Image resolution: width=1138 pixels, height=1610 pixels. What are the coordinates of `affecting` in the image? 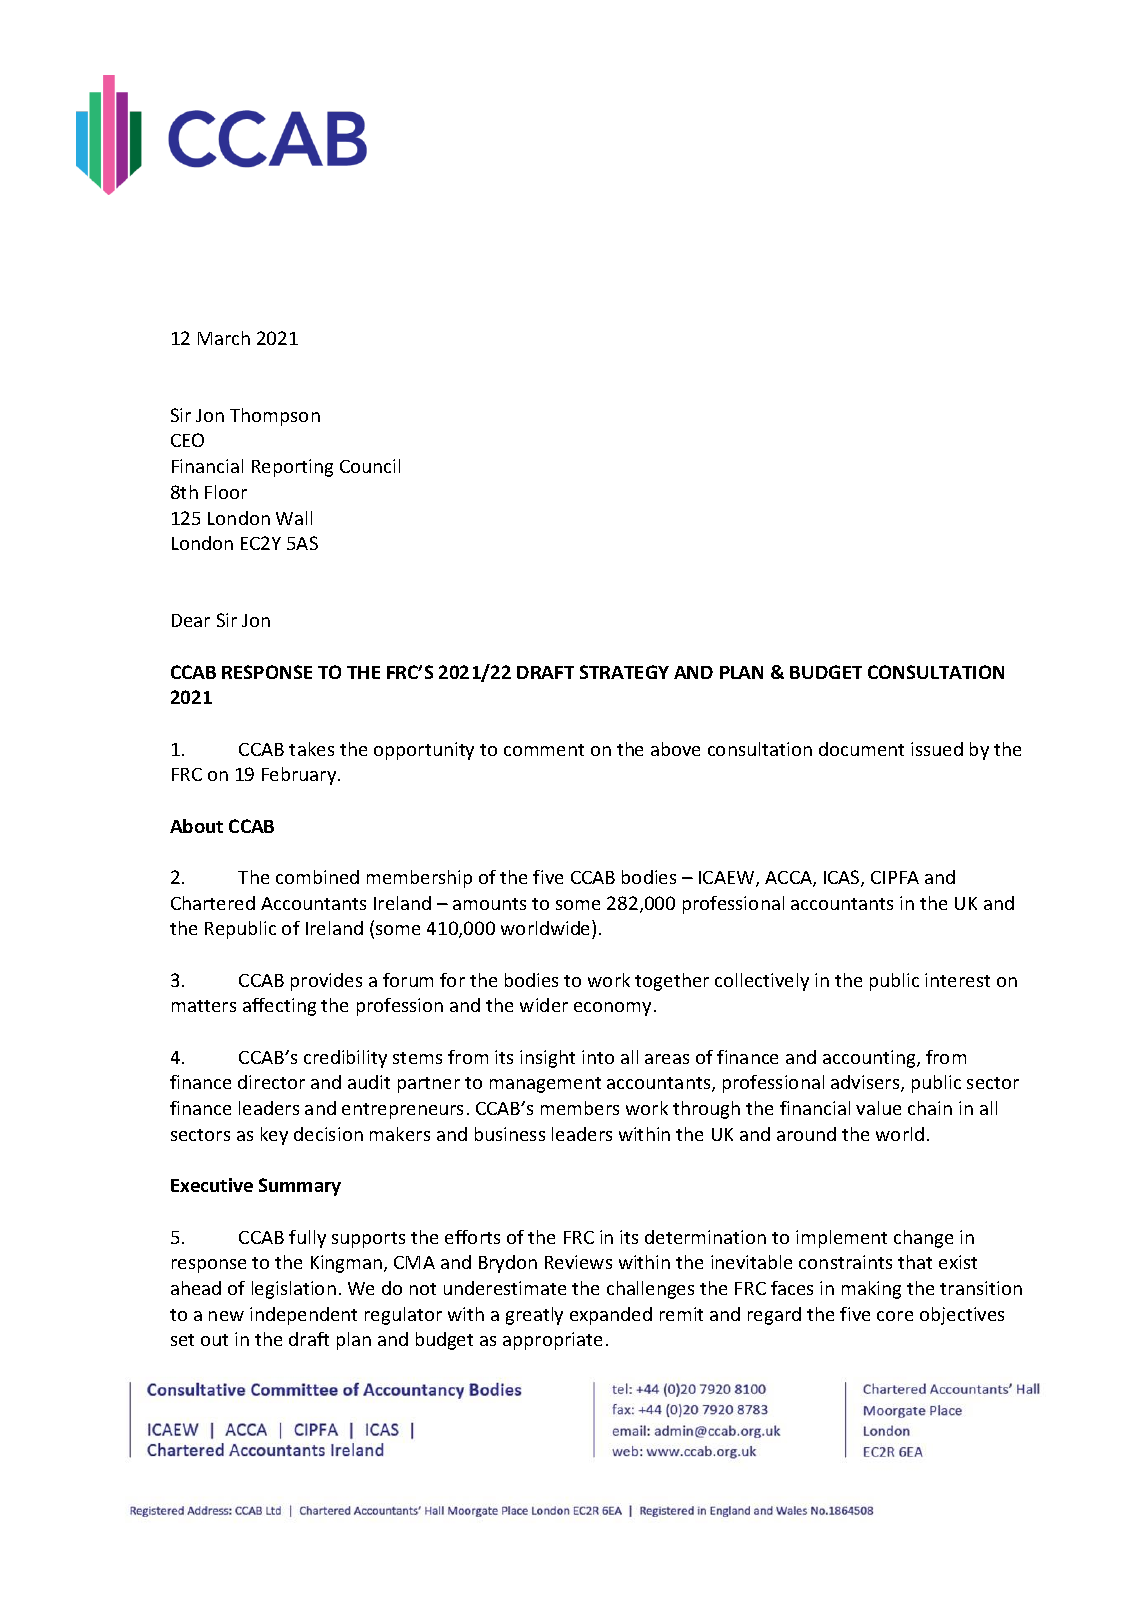 It's located at (279, 1007).
